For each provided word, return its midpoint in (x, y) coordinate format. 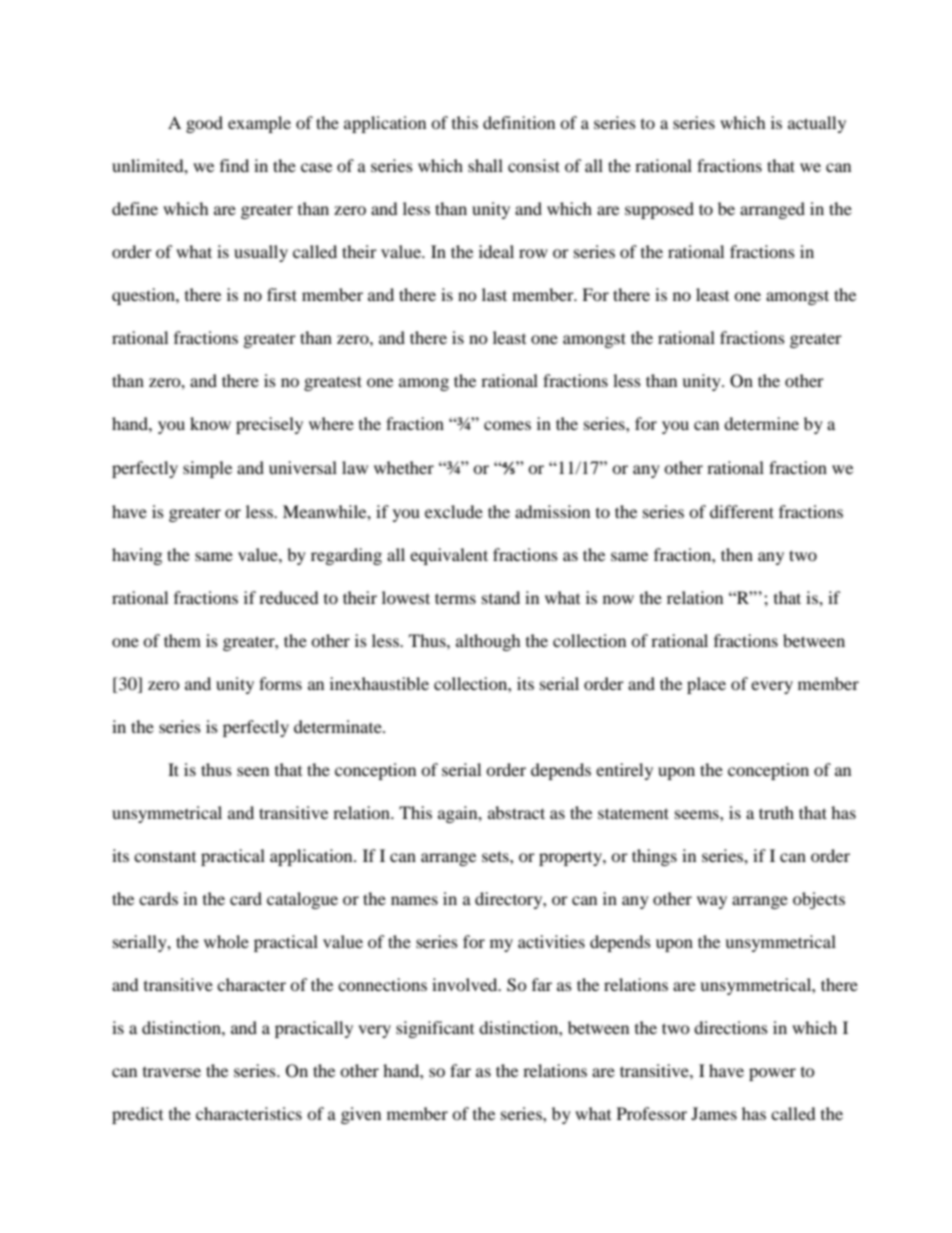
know (210, 423)
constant (165, 857)
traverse (172, 1072)
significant (435, 1029)
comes (507, 425)
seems (698, 814)
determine (761, 423)
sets (496, 856)
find (234, 165)
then (737, 554)
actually (817, 124)
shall (485, 165)
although (488, 642)
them (182, 640)
